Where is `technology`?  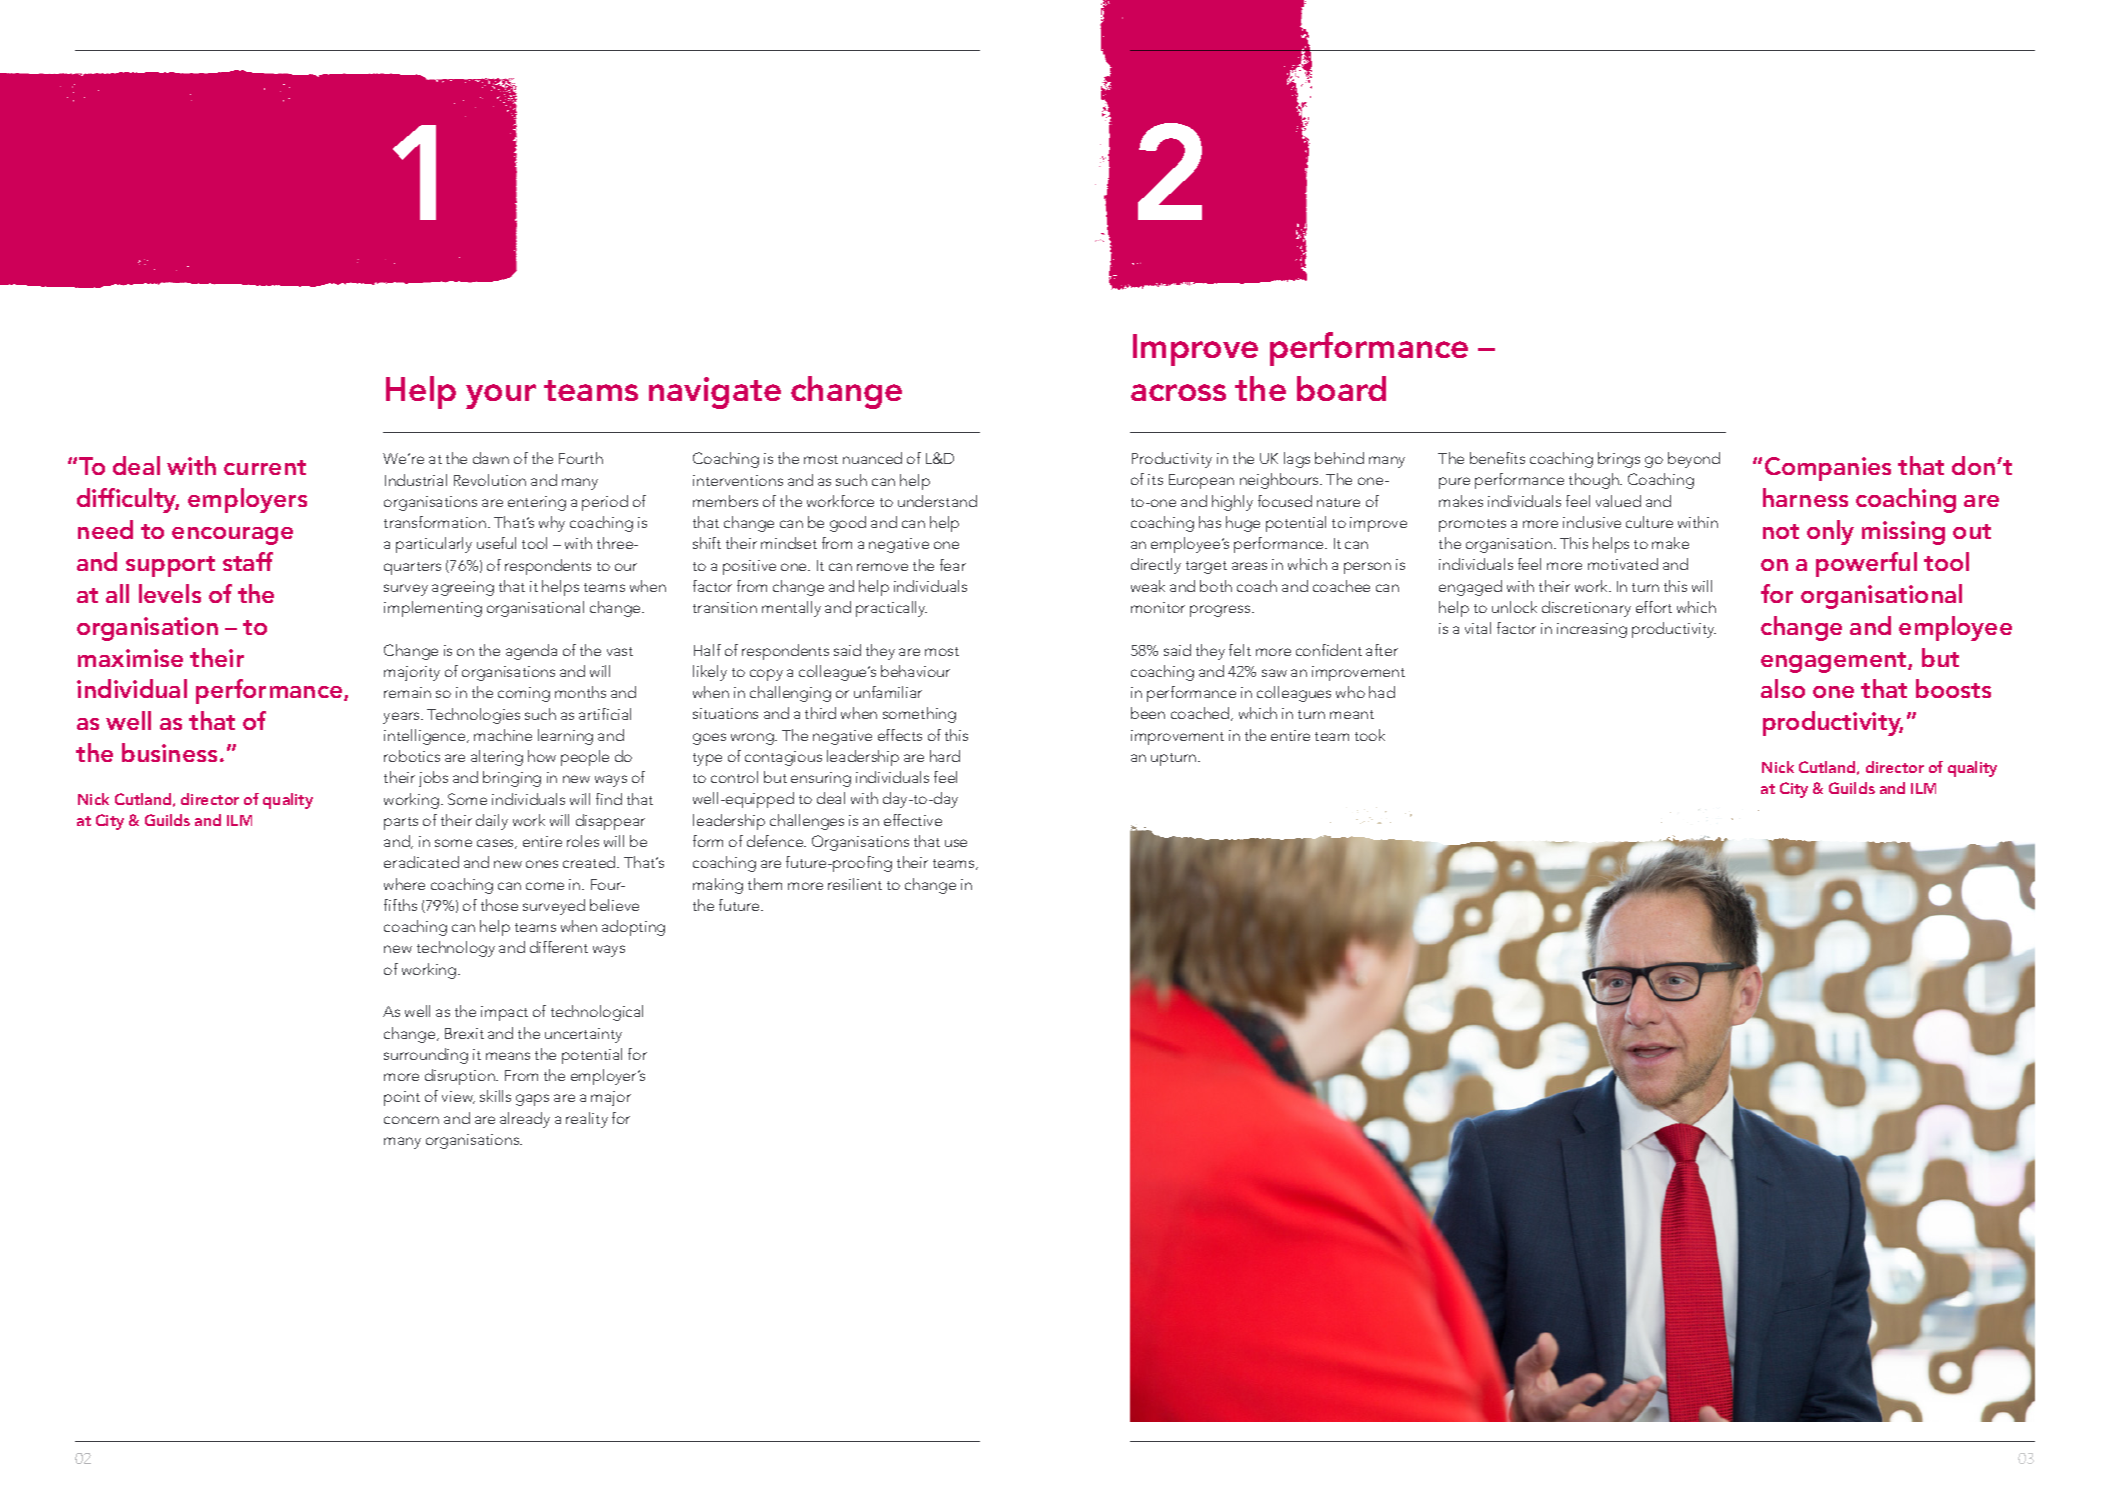
technology is located at coordinates (456, 949).
